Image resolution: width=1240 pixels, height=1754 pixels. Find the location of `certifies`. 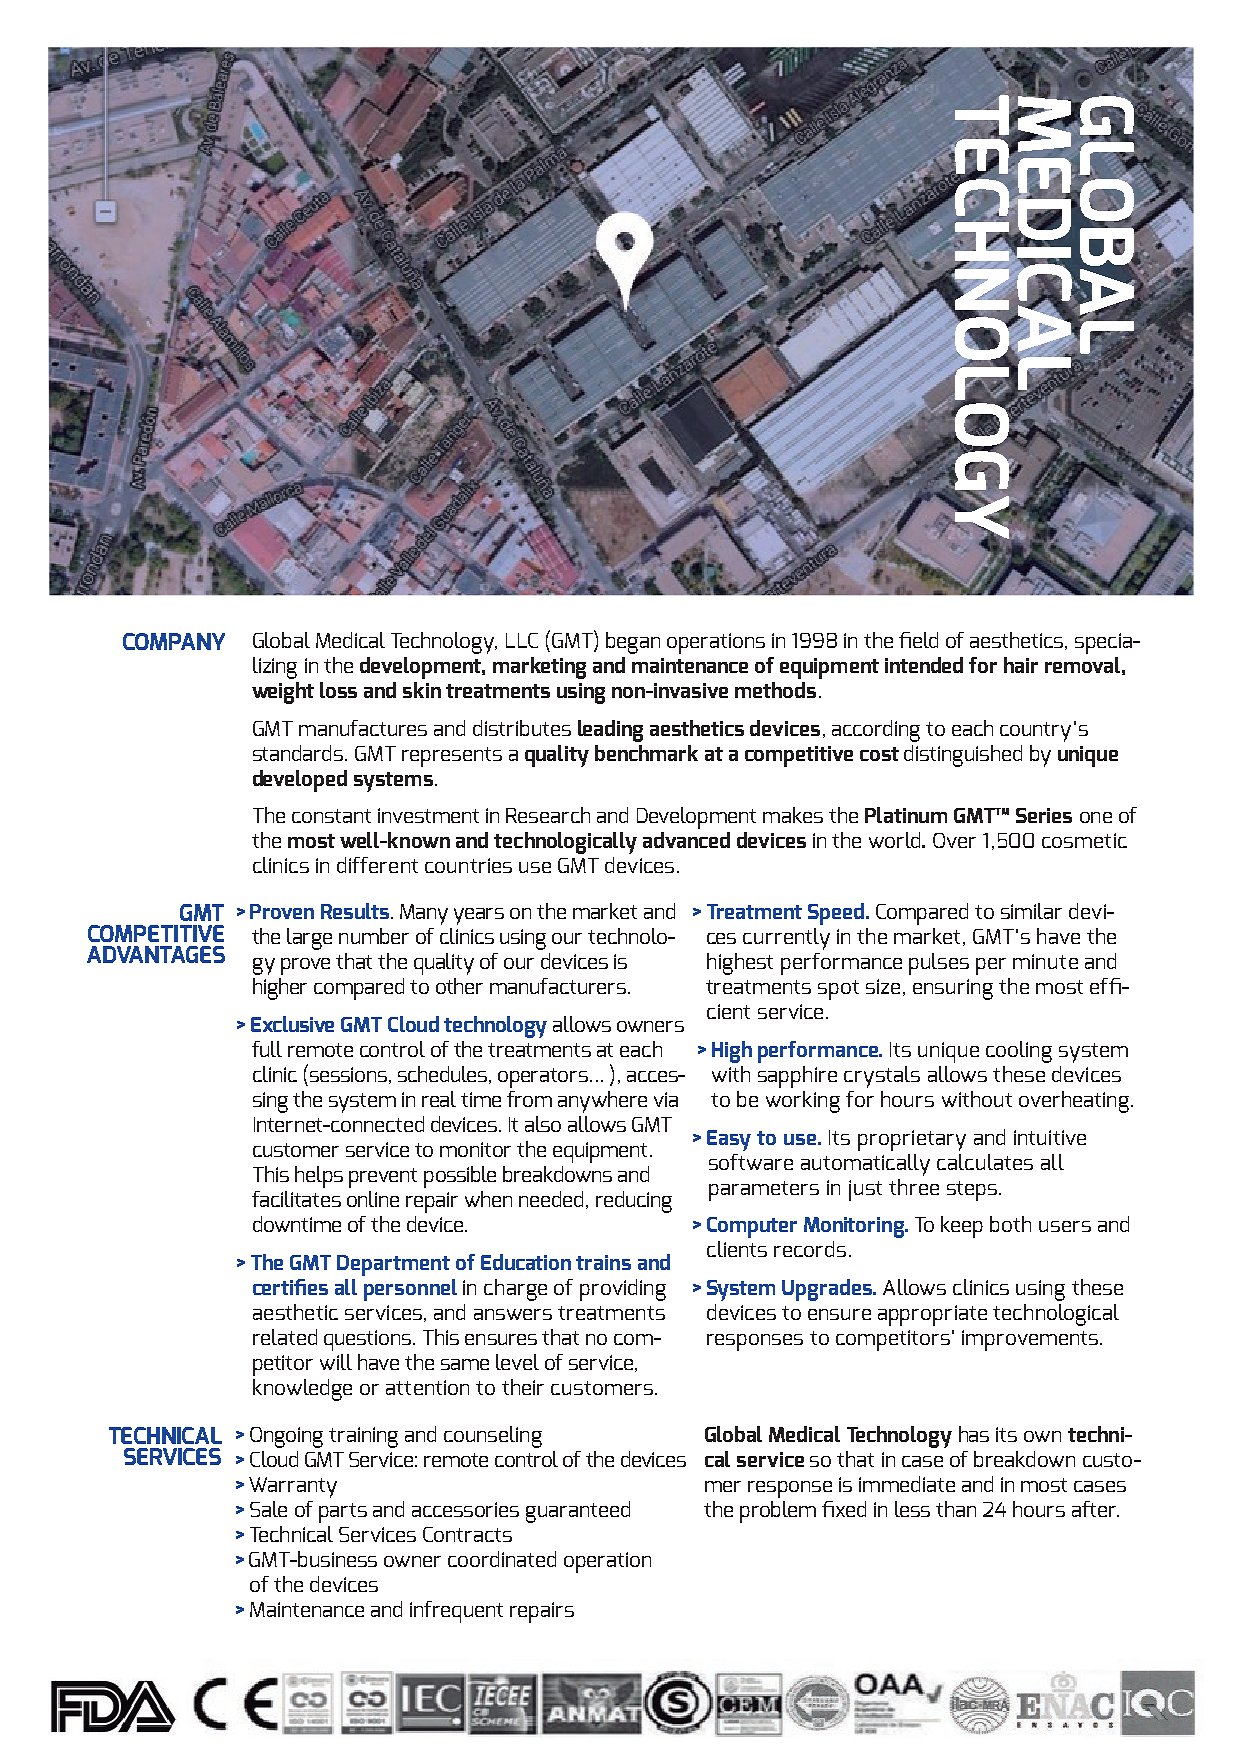

certifies is located at coordinates (290, 1287).
